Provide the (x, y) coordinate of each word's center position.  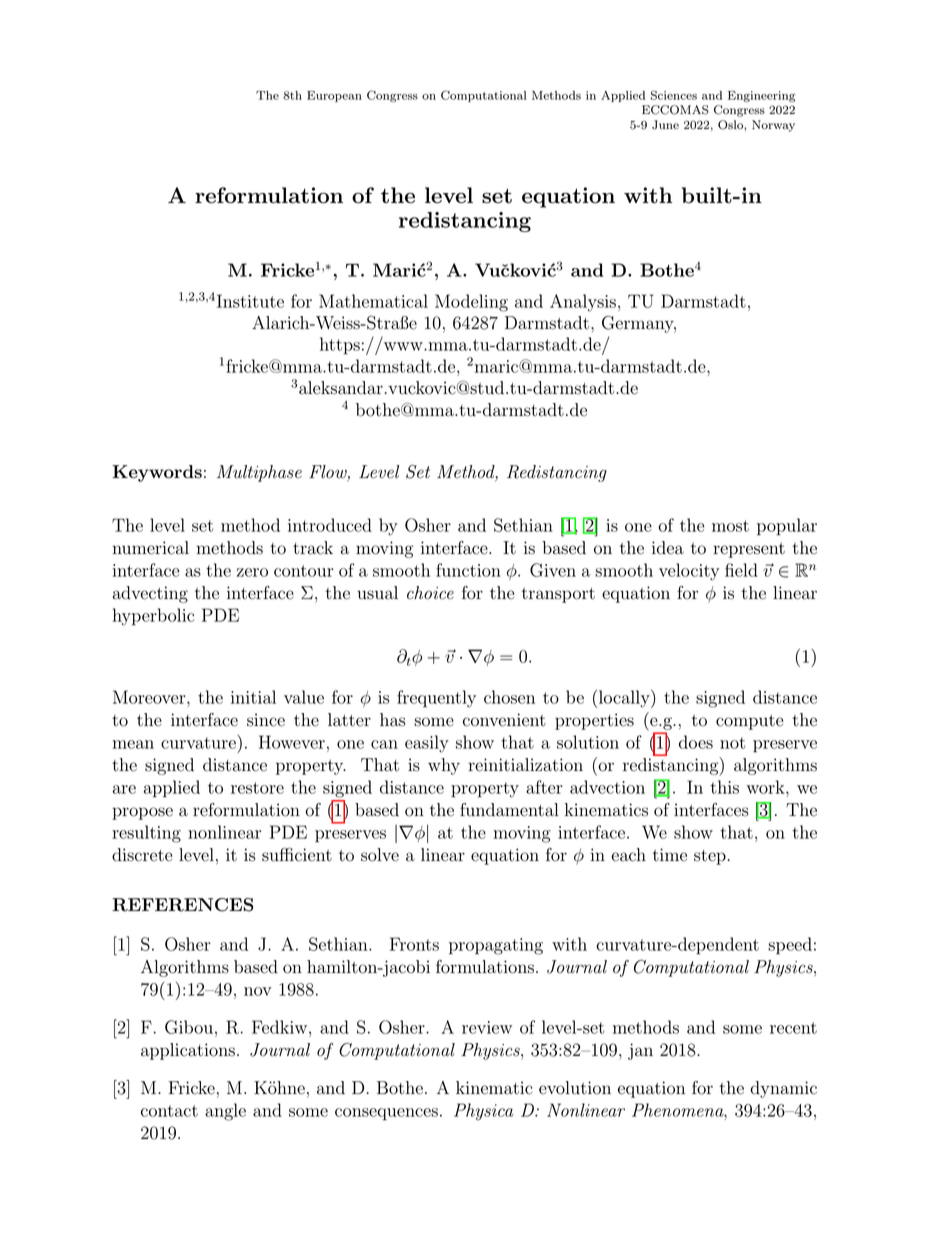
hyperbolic (154, 617)
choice (430, 593)
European (334, 96)
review (487, 1027)
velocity (689, 572)
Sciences (674, 95)
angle (225, 1112)
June (665, 125)
